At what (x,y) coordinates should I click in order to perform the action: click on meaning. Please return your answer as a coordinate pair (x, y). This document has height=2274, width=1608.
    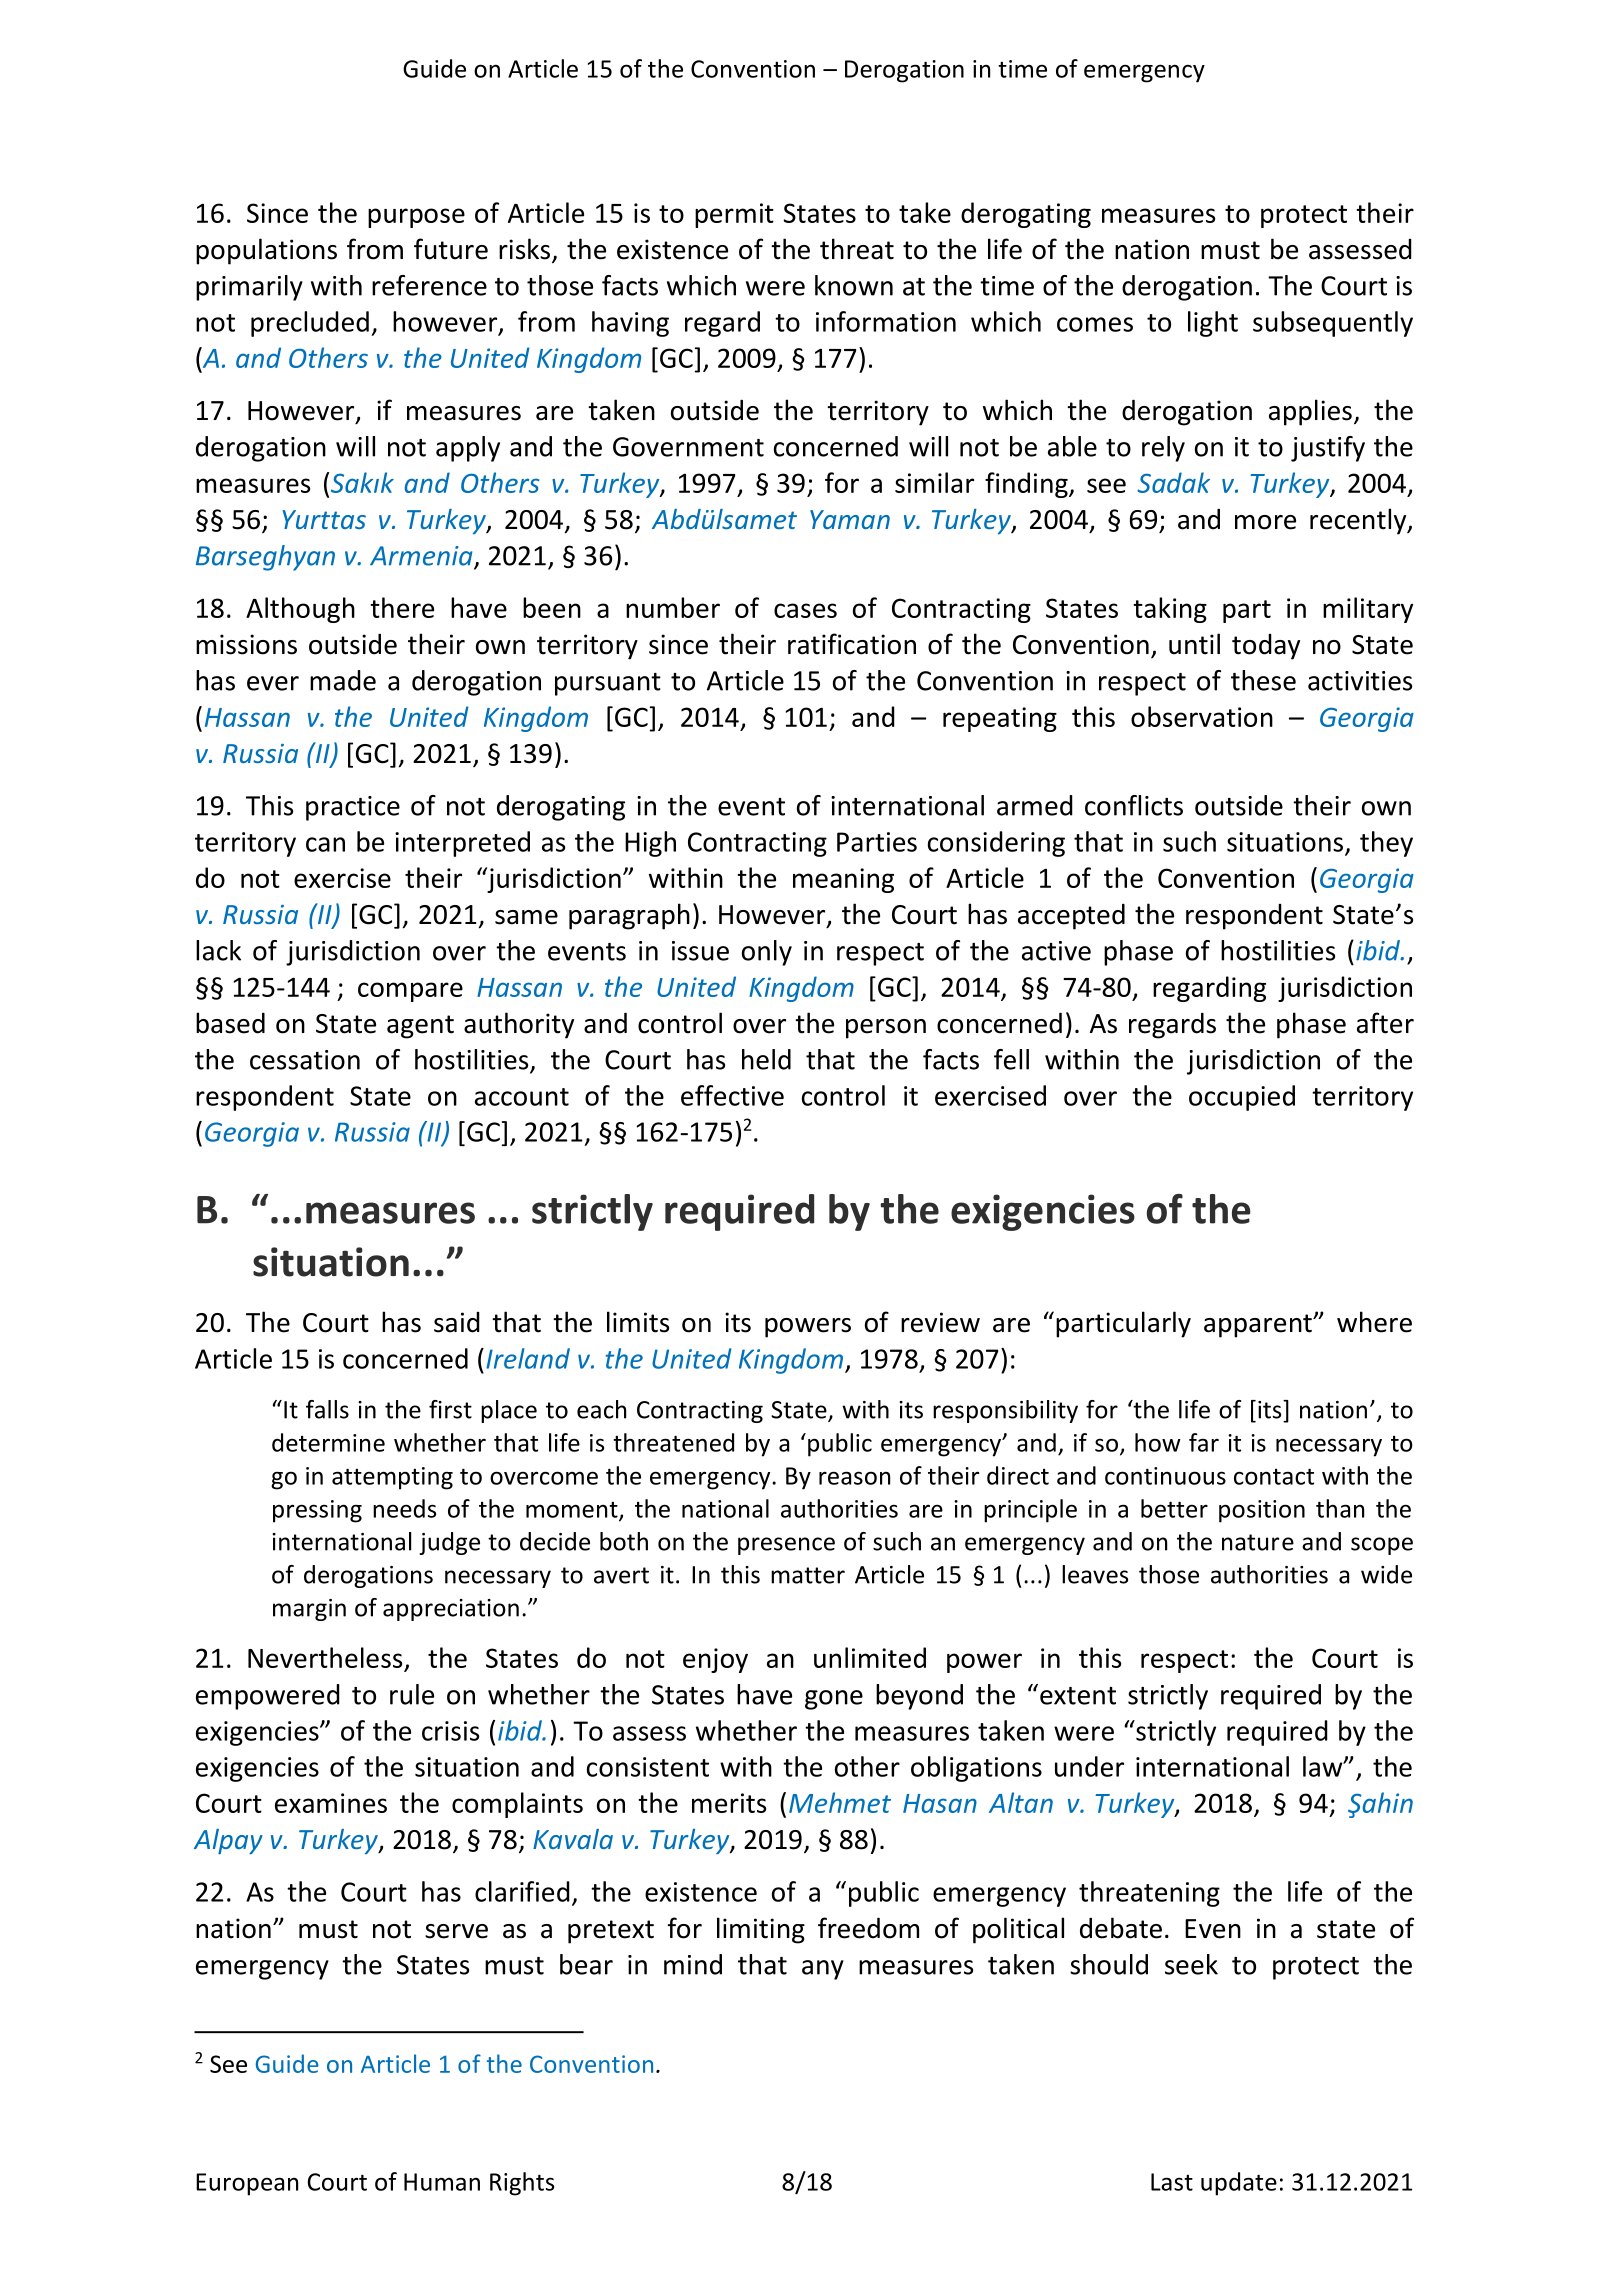
    Looking at the image, I should click on (843, 880).
